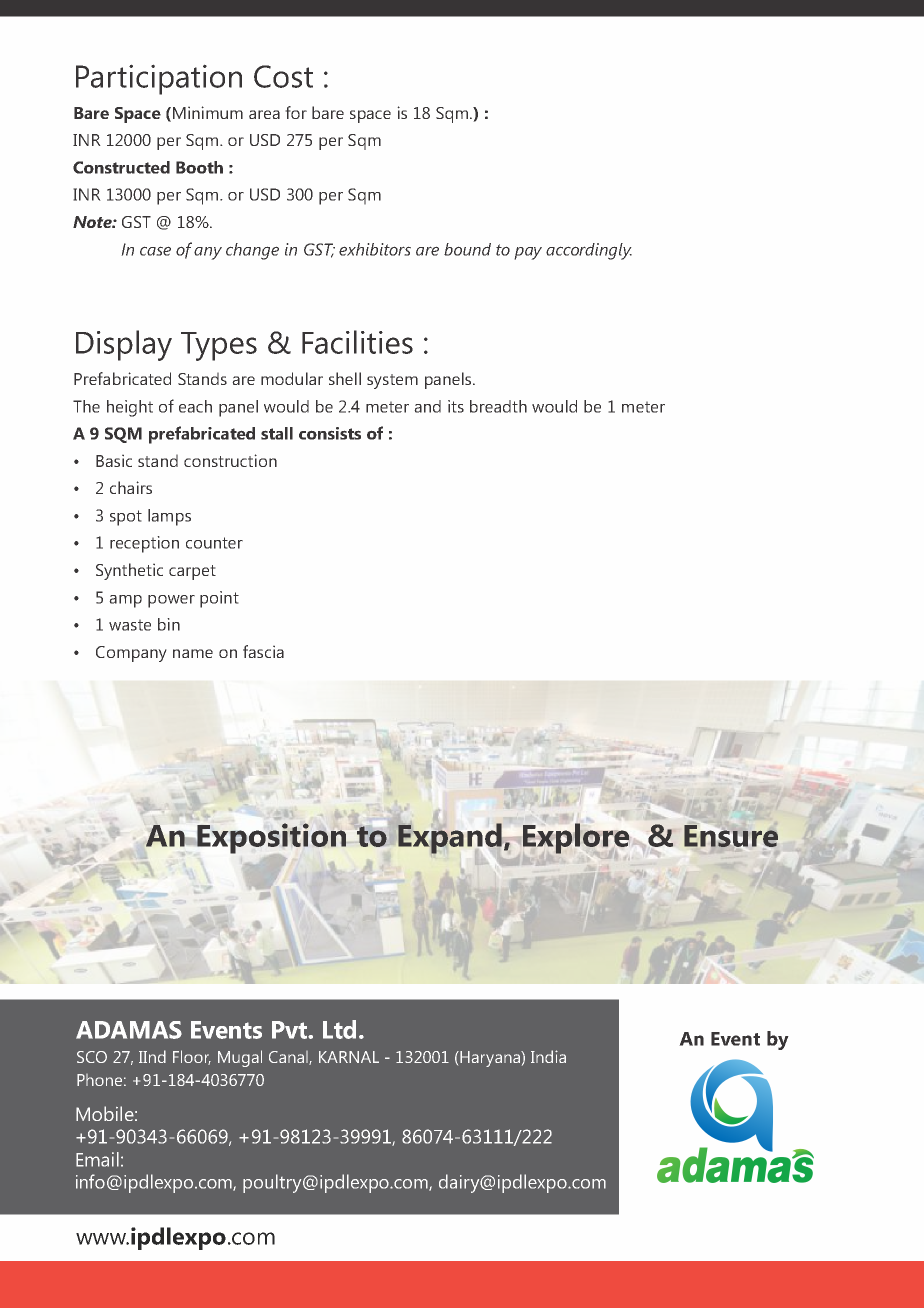 The image size is (924, 1308). I want to click on system, so click(392, 381).
